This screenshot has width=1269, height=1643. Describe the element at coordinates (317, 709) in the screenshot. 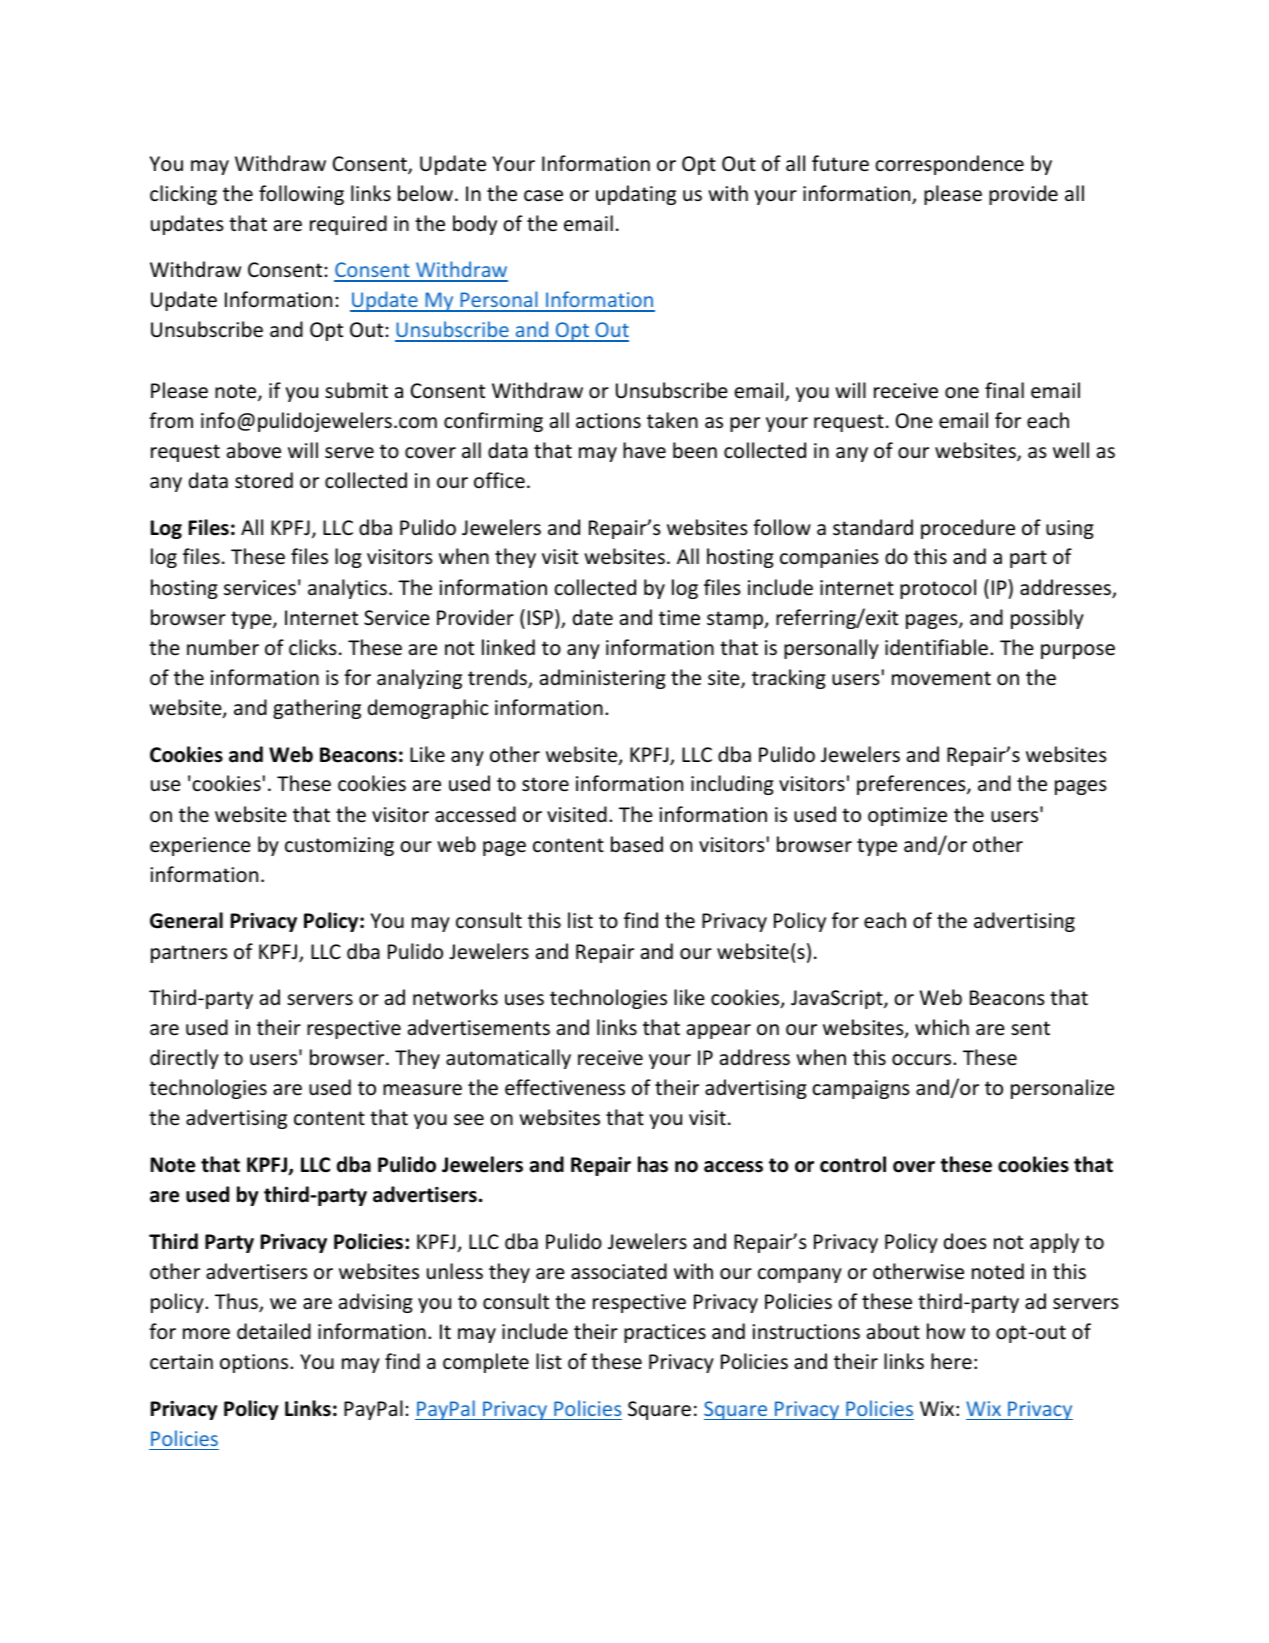

I see `gathering` at that location.
